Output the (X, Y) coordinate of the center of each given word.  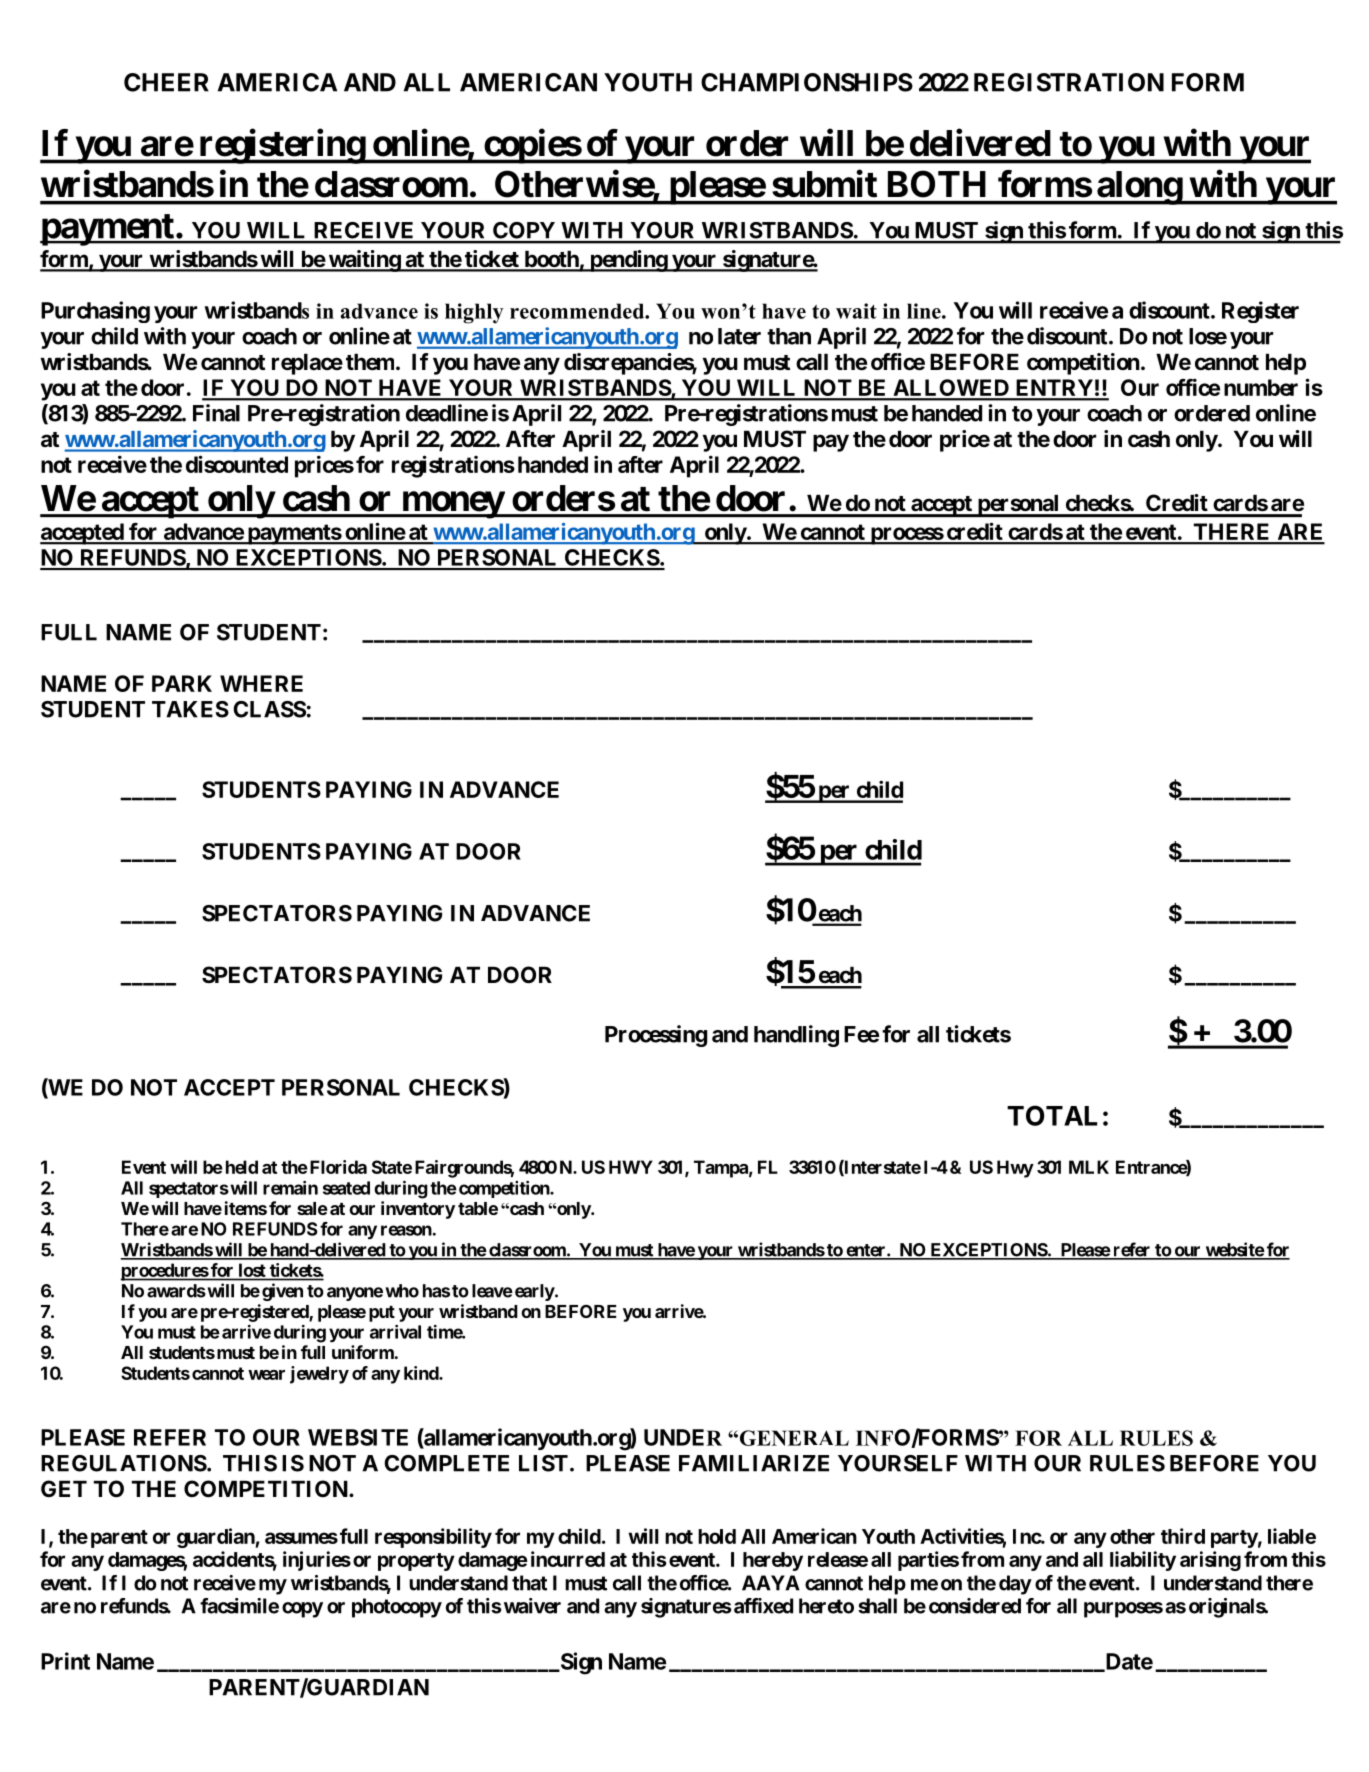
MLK (1089, 1167)
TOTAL (1052, 1115)
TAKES (190, 709)
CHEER (166, 82)
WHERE (261, 683)
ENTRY (1054, 389)
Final (216, 413)
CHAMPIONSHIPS (807, 82)
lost (252, 1271)
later (739, 336)
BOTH (937, 184)
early (535, 1292)
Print (65, 1661)
